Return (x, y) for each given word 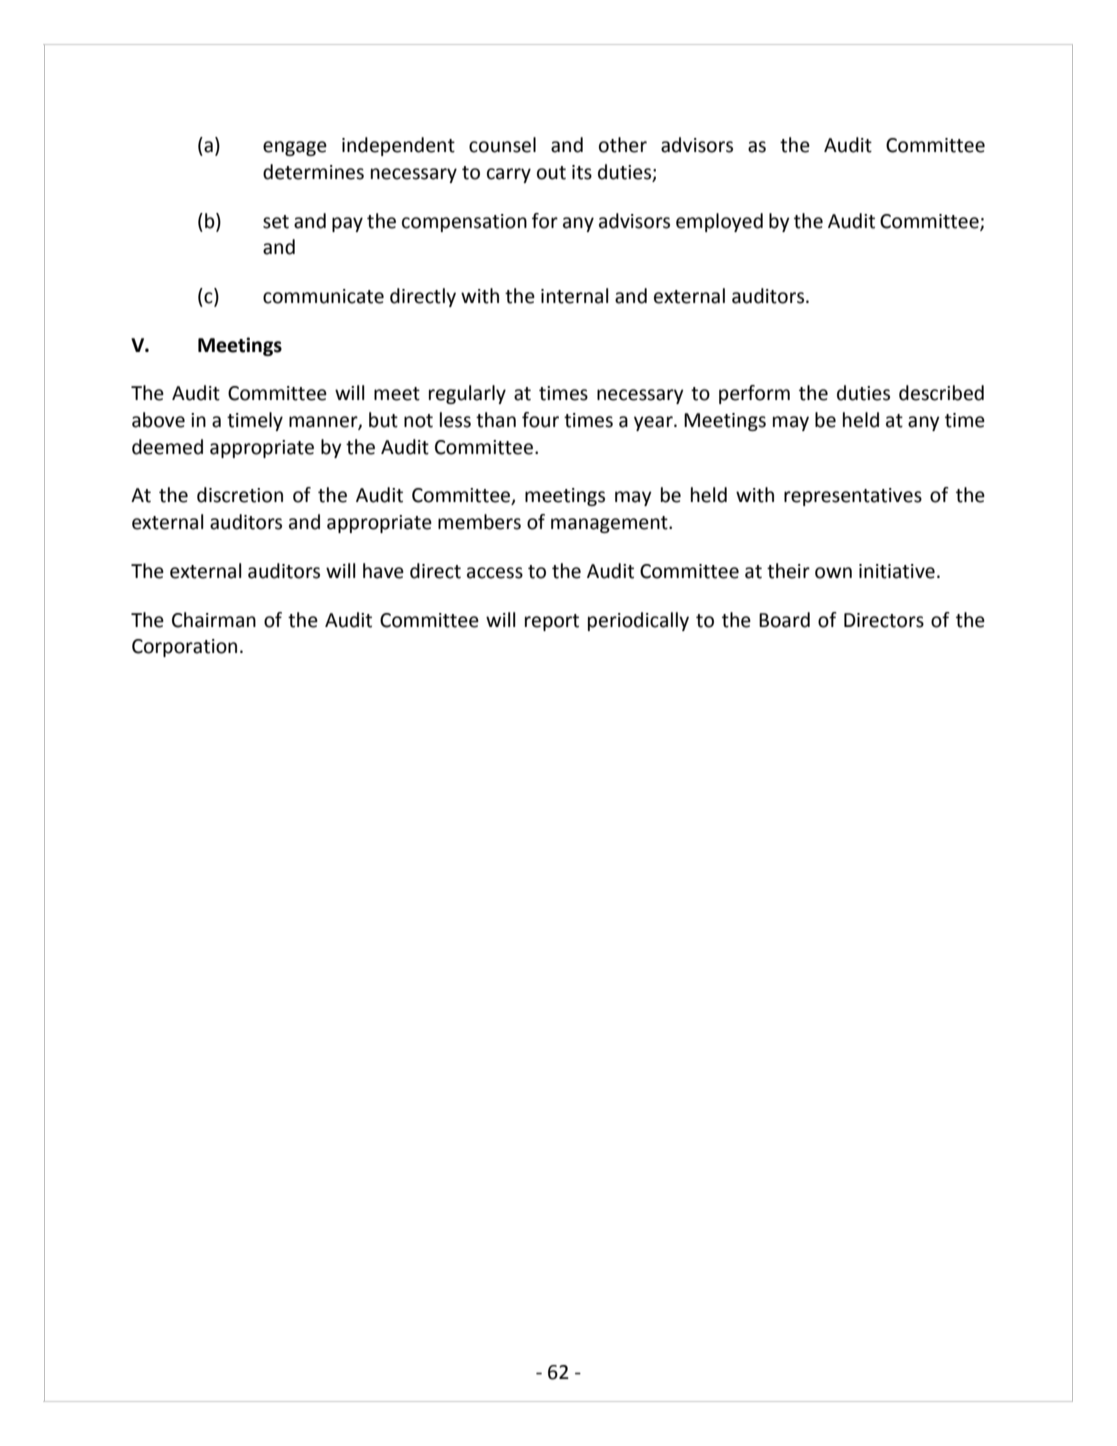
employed (719, 222)
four (540, 420)
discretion (240, 495)
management (610, 524)
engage (295, 148)
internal (575, 296)
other (623, 145)
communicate (323, 296)
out (551, 173)
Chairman (214, 620)
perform (754, 394)
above (158, 420)
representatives (853, 497)
